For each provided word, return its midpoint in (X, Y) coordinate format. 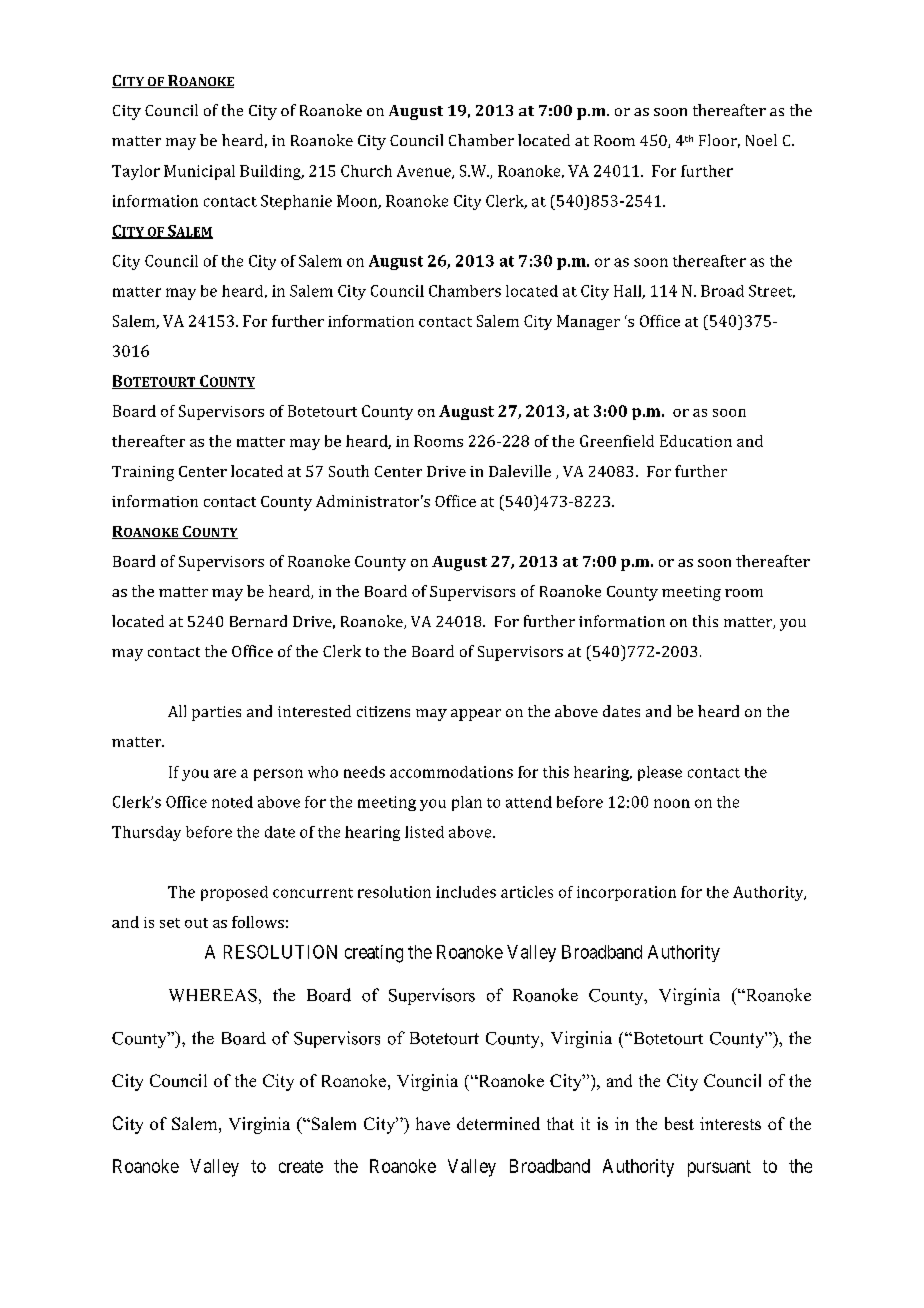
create (301, 1166)
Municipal (199, 172)
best (679, 1123)
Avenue (425, 172)
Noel (761, 140)
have (433, 1123)
